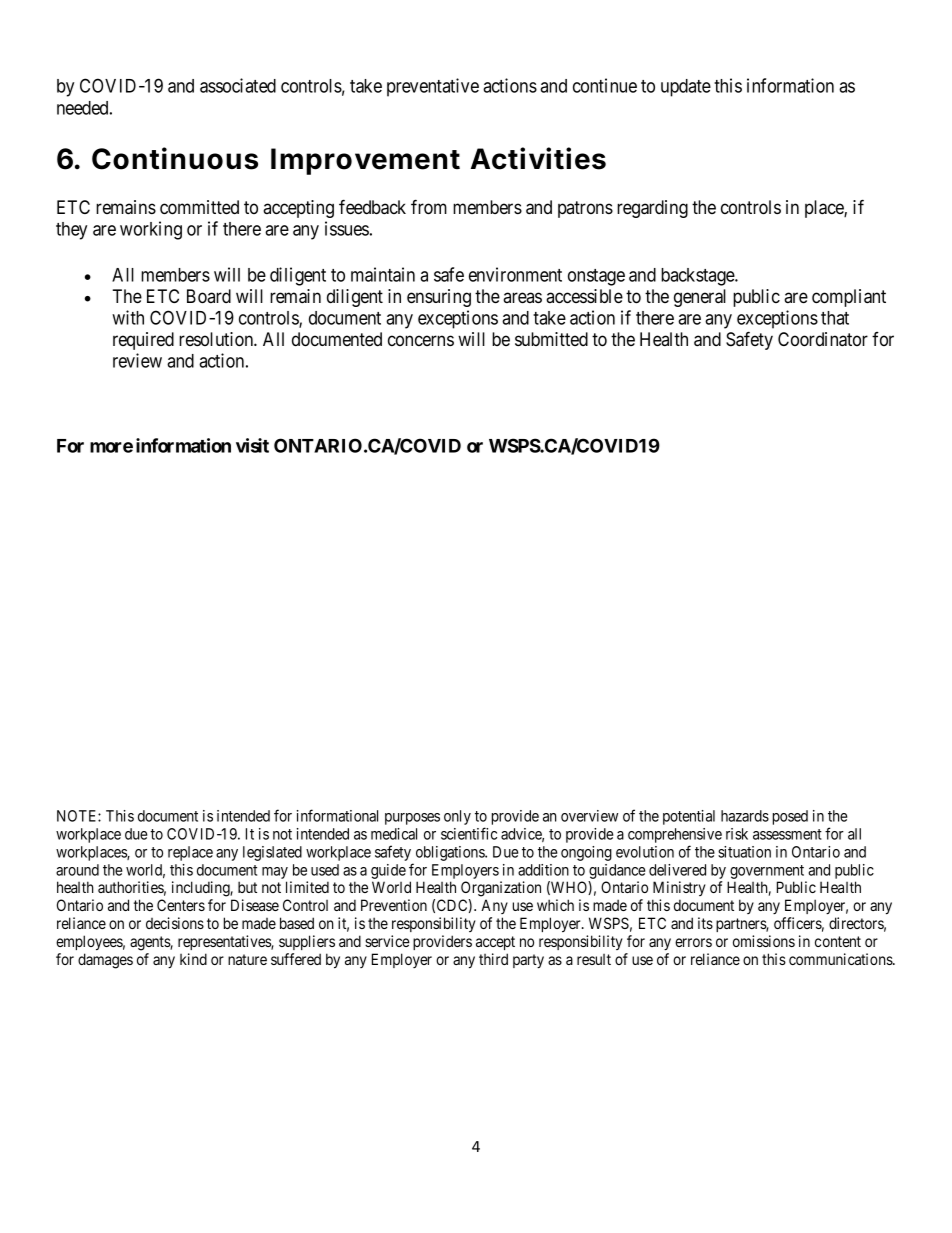 The image size is (952, 1233). Describe the element at coordinates (764, 941) in the screenshot. I see `omissions` at that location.
